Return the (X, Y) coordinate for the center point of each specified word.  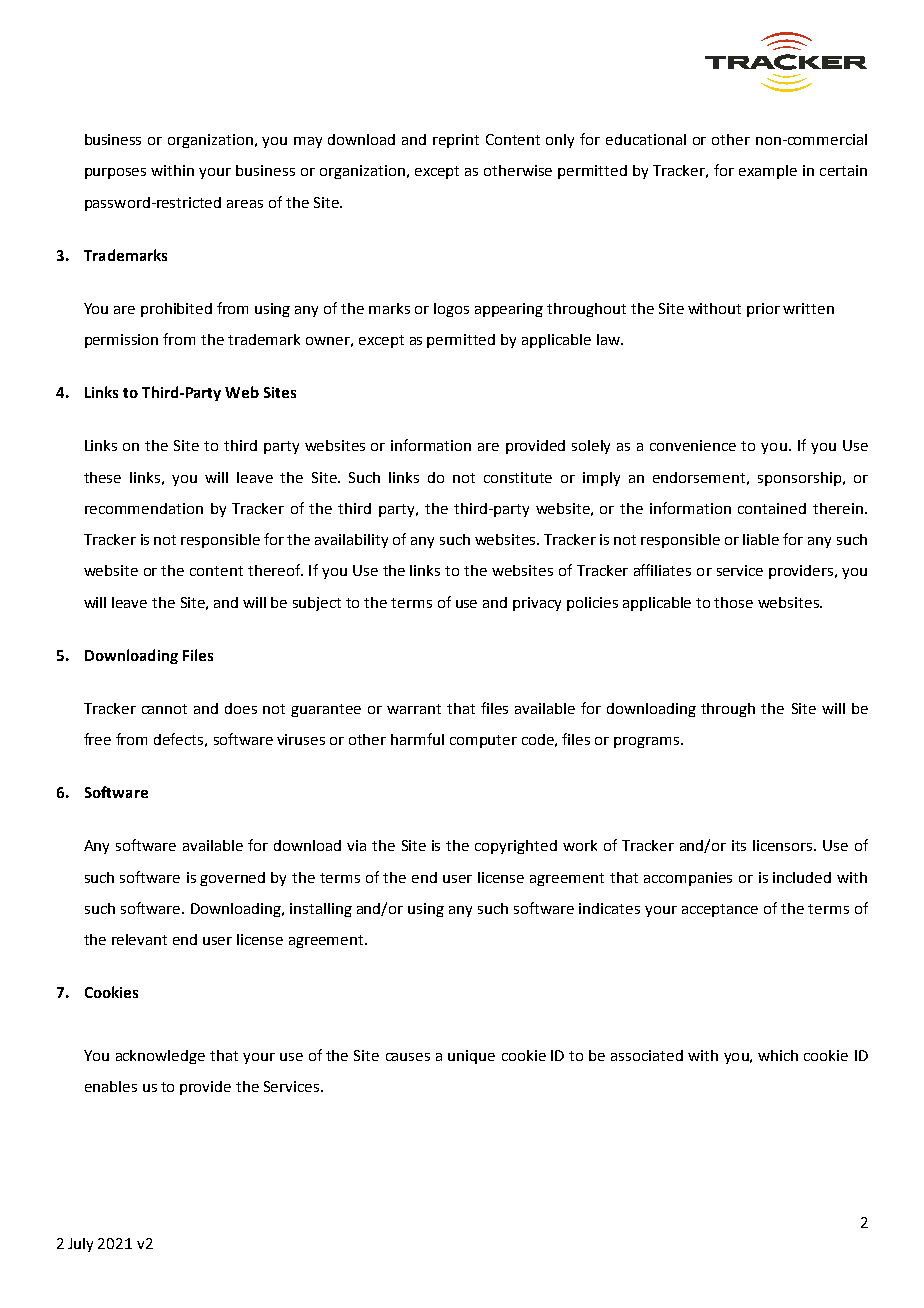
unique (471, 1057)
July (80, 1245)
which (778, 1055)
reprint (456, 141)
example (768, 172)
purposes (115, 173)
